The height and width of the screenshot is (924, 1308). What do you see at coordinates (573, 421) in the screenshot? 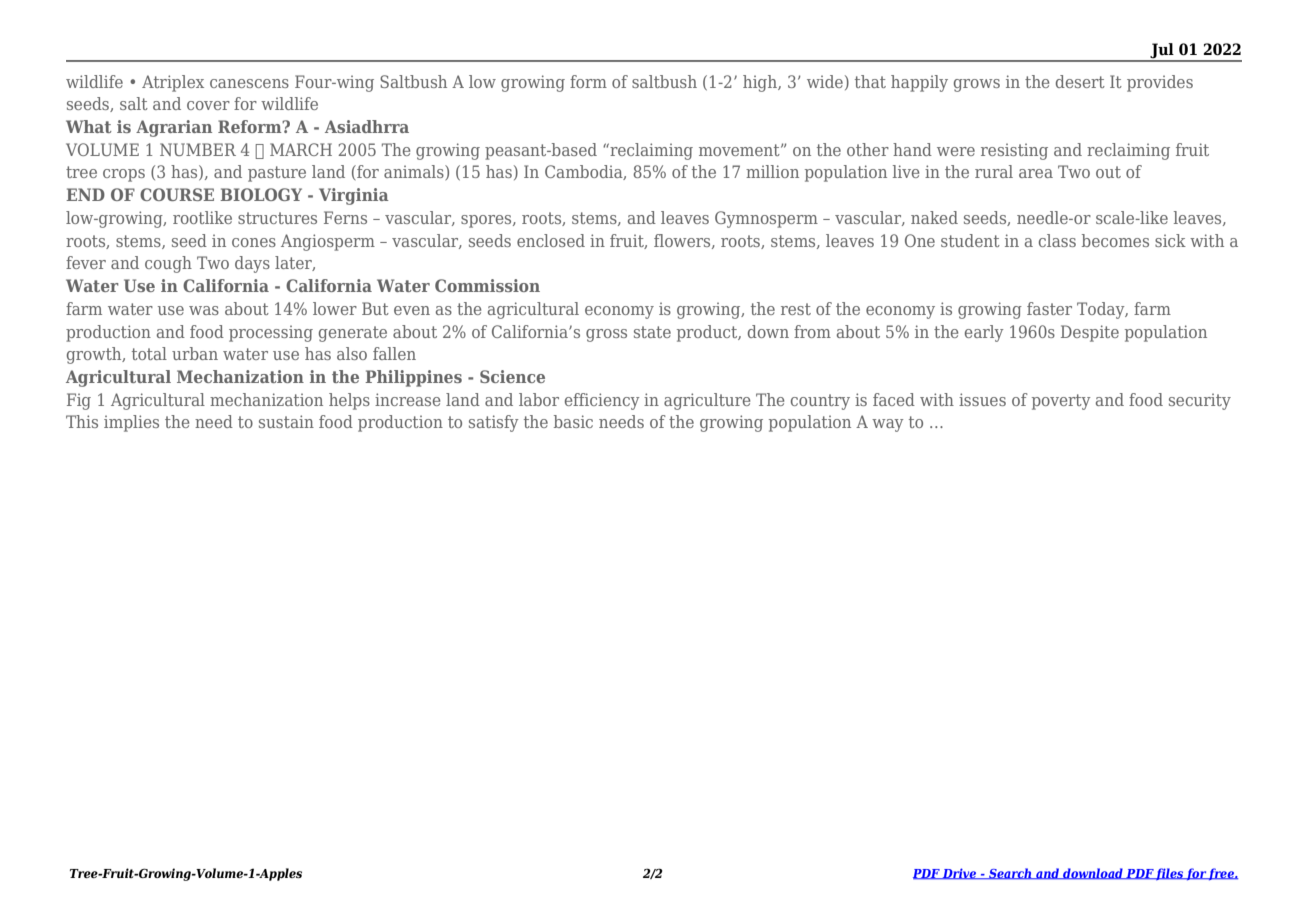
I see `basic` at bounding box center [573, 421].
